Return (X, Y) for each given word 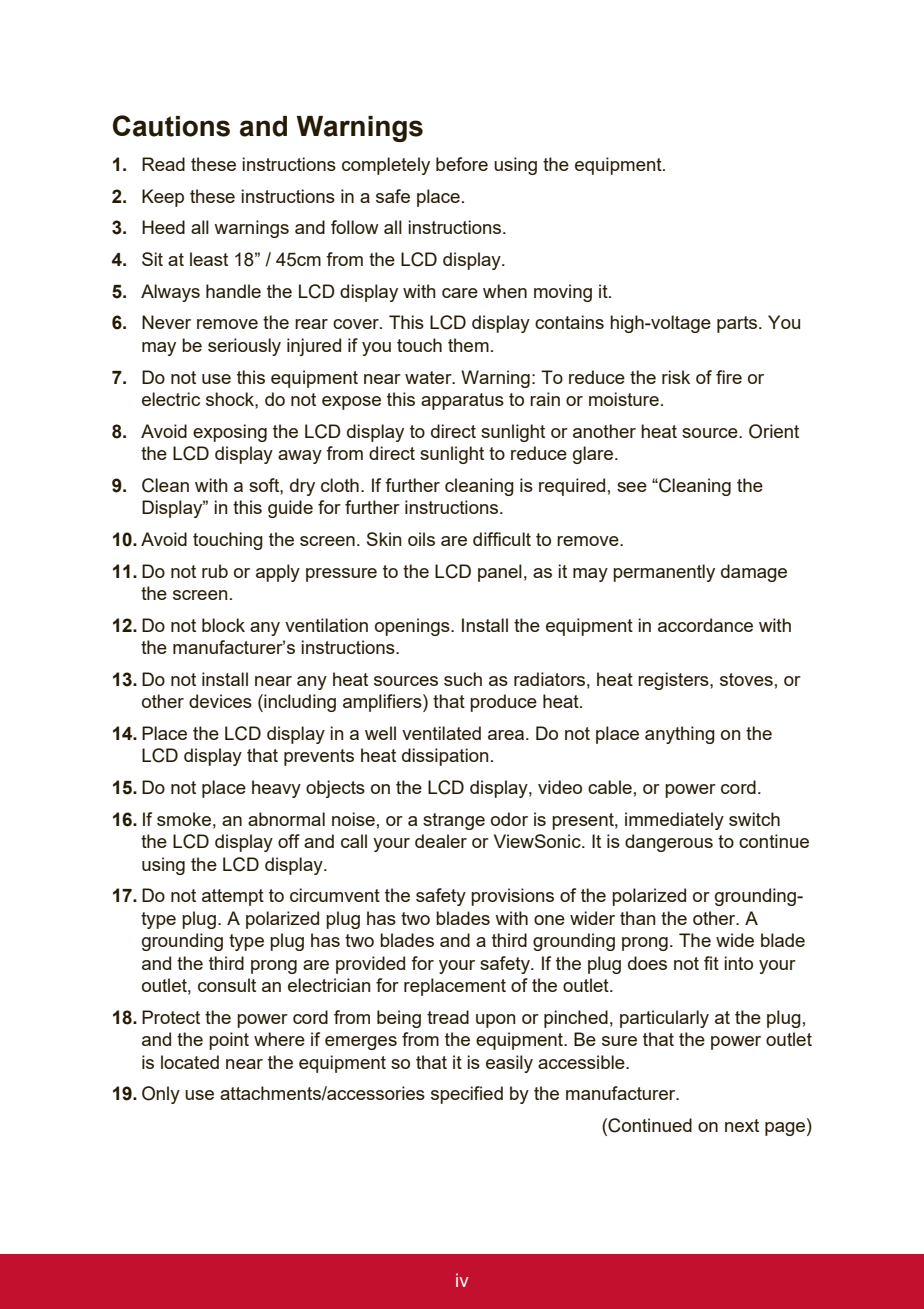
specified (467, 1095)
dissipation (445, 757)
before (462, 164)
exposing (230, 433)
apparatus (462, 401)
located (190, 1062)
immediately (674, 821)
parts (738, 324)
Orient (774, 431)
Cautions (171, 126)
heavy (276, 789)
